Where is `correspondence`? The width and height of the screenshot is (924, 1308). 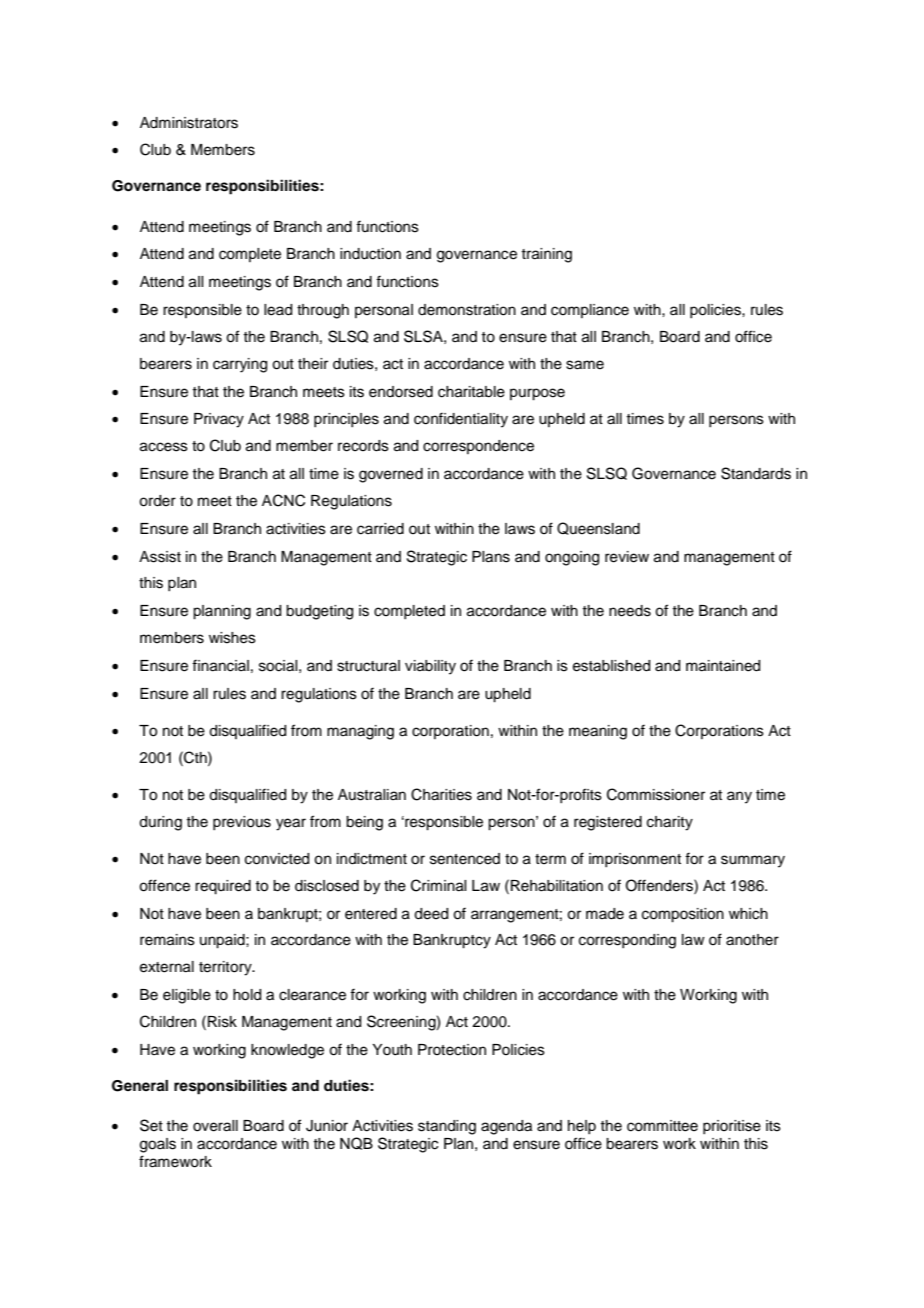 correspondence is located at coordinates (478, 447).
